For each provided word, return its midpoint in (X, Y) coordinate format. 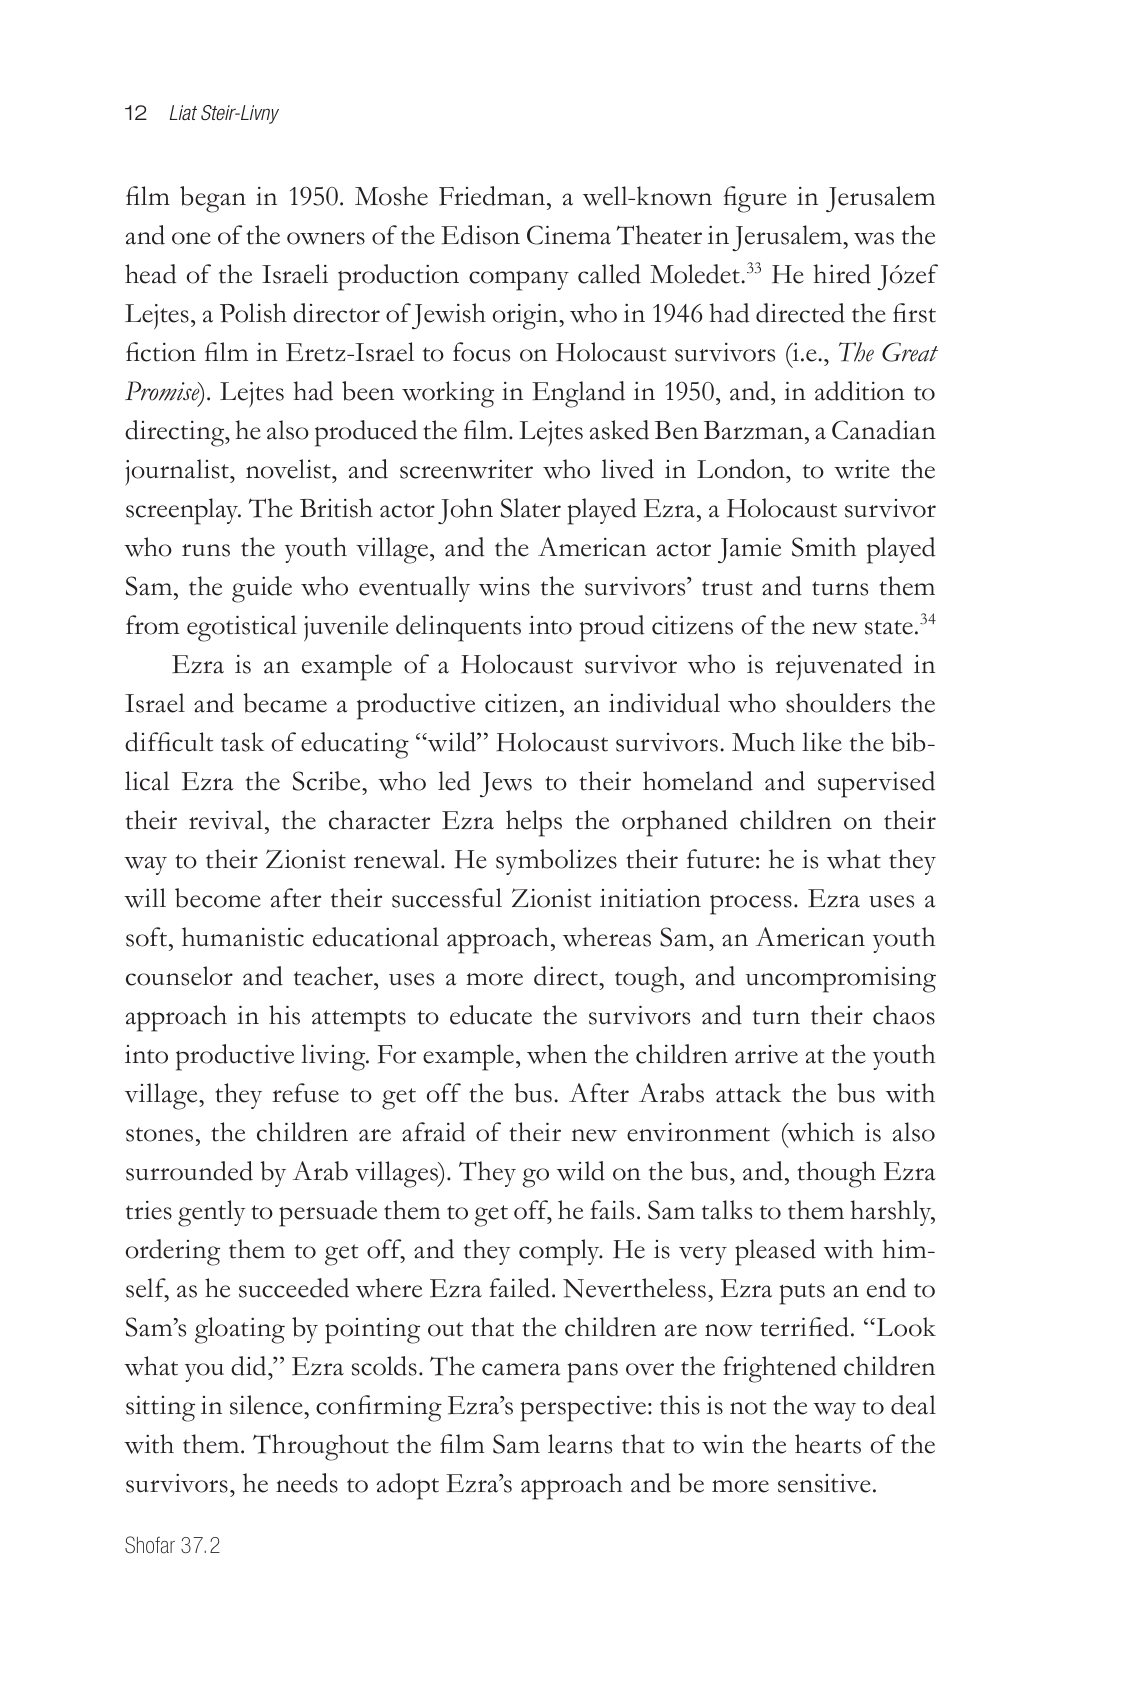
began (213, 199)
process (751, 905)
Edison (480, 235)
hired (842, 274)
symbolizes (556, 862)
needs (307, 1483)
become (218, 898)
